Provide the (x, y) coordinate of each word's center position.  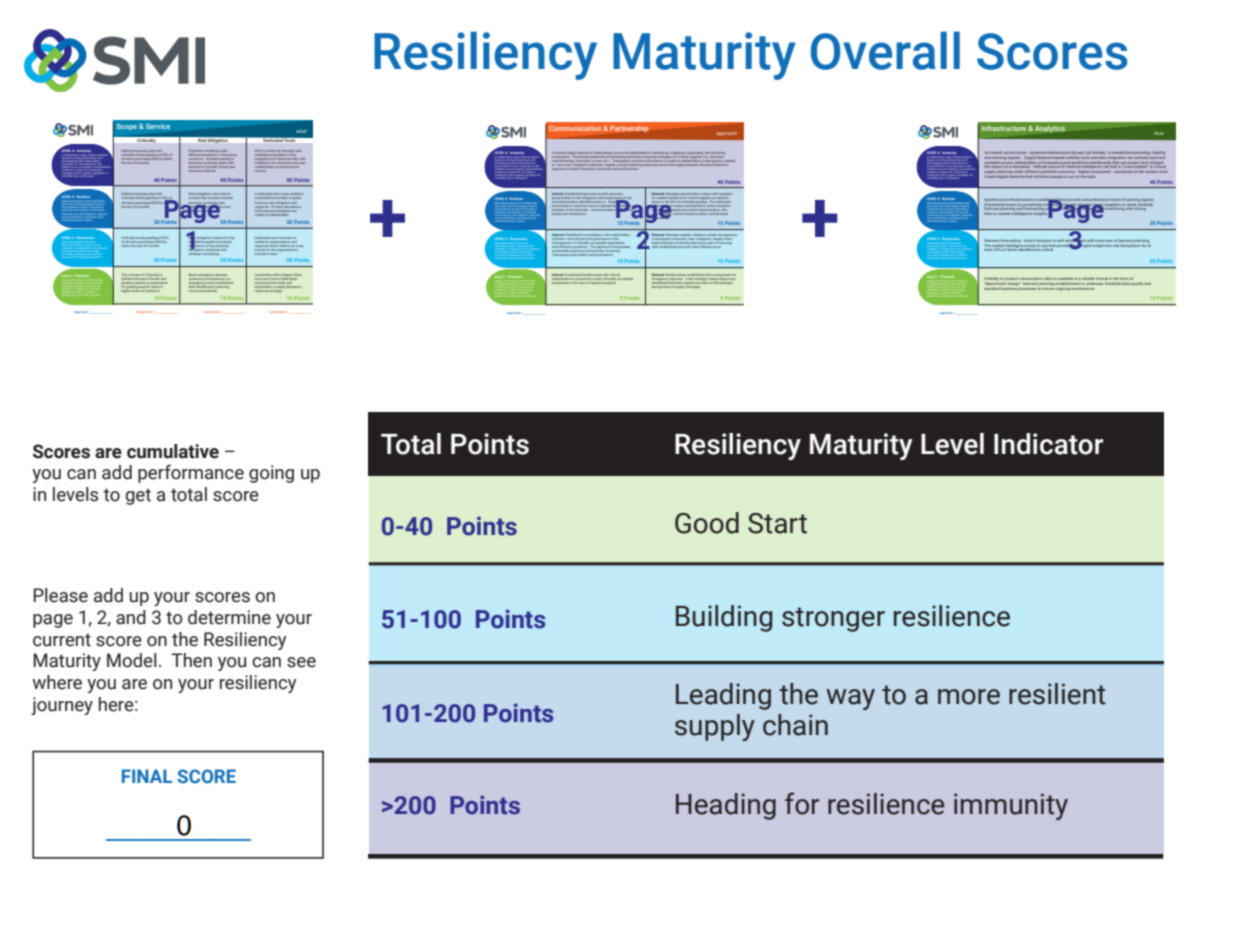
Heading (726, 806)
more (969, 697)
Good (707, 523)
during (657, 285)
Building (724, 618)
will (1037, 175)
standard (992, 287)
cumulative (173, 451)
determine (229, 617)
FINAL (147, 776)
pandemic (210, 155)
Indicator (1049, 444)
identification (206, 287)
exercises (651, 163)
